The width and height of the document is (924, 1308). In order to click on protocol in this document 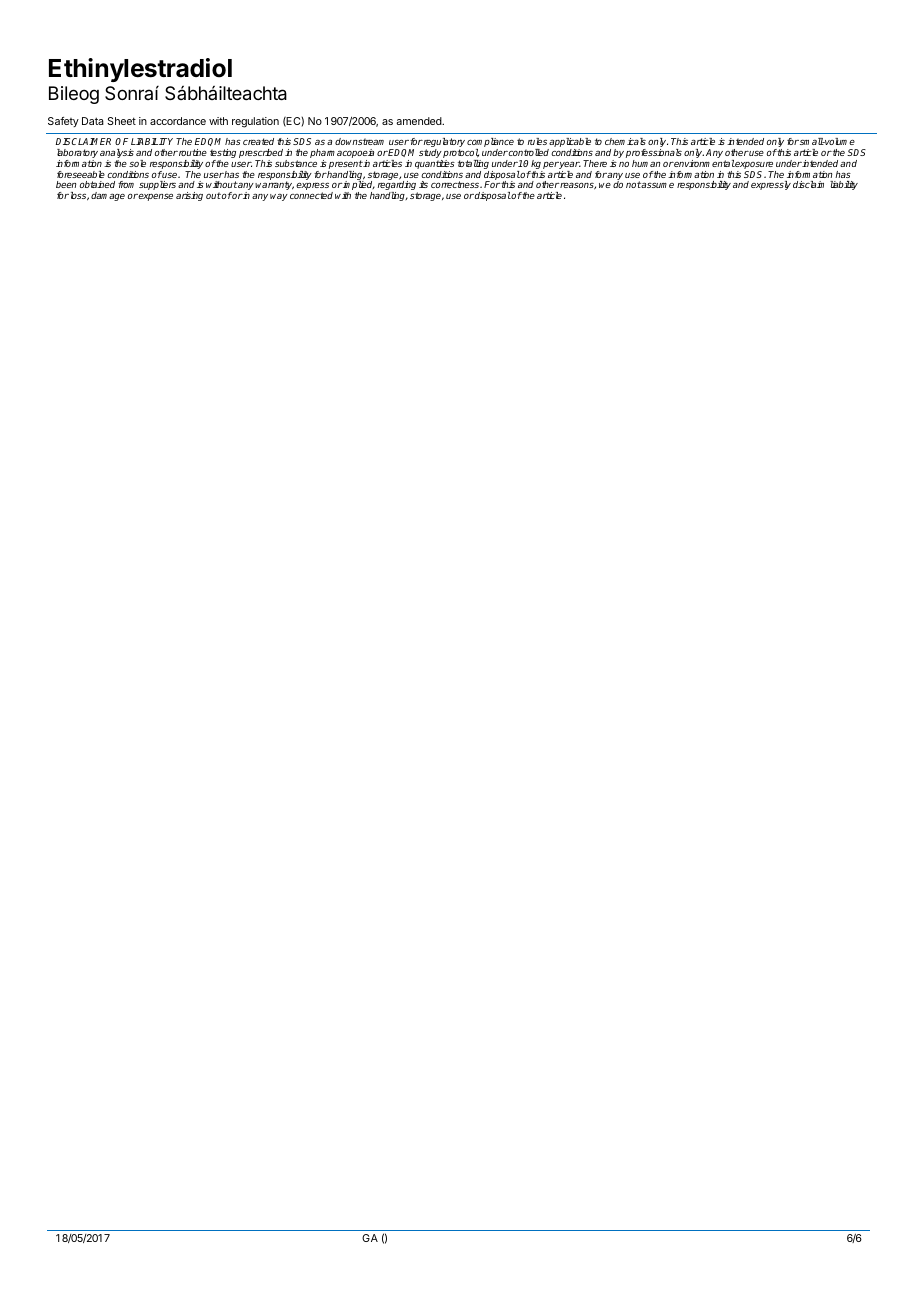, I will do `click(461, 155)`.
